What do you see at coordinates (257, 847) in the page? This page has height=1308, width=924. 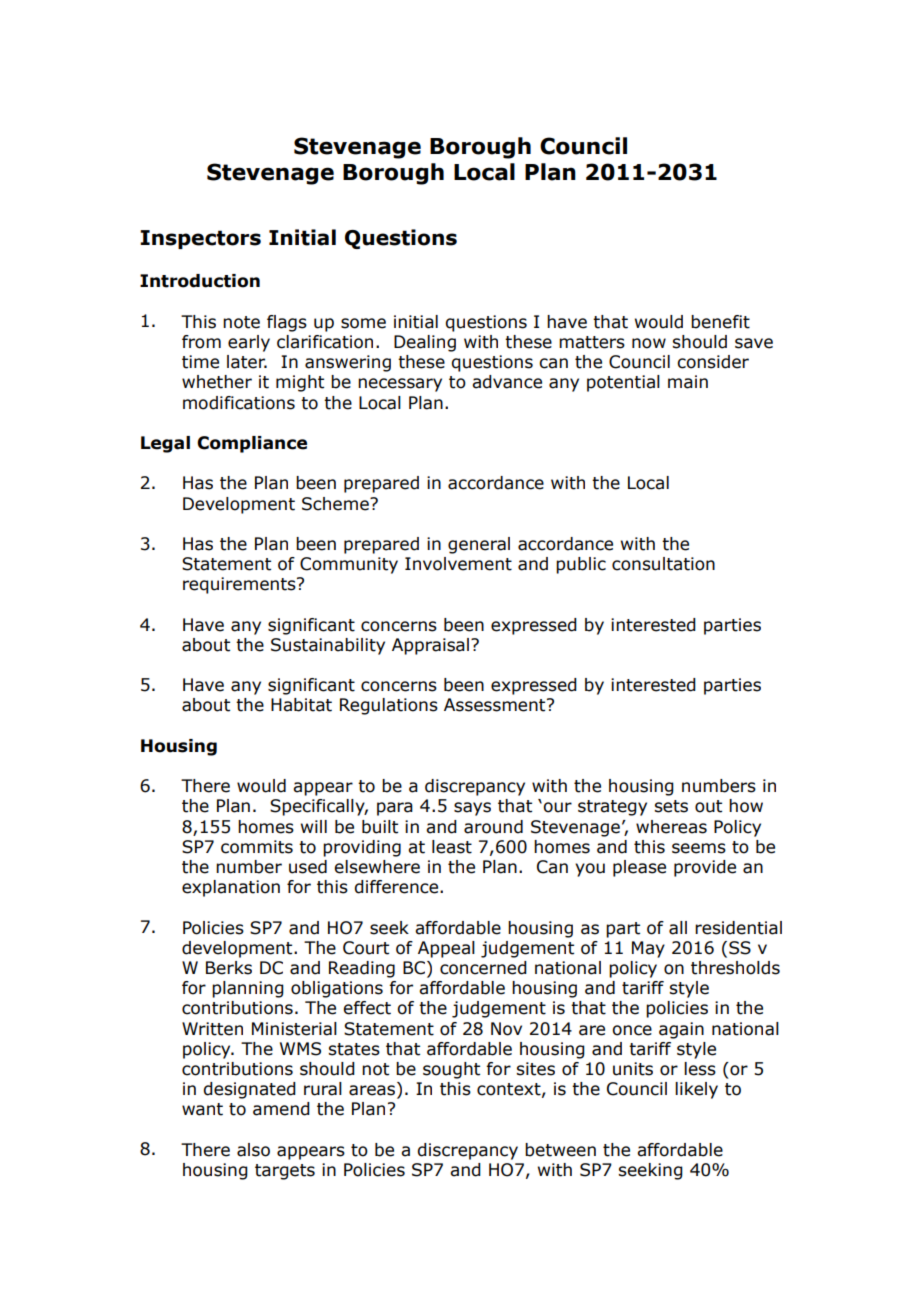 I see `commits` at bounding box center [257, 847].
